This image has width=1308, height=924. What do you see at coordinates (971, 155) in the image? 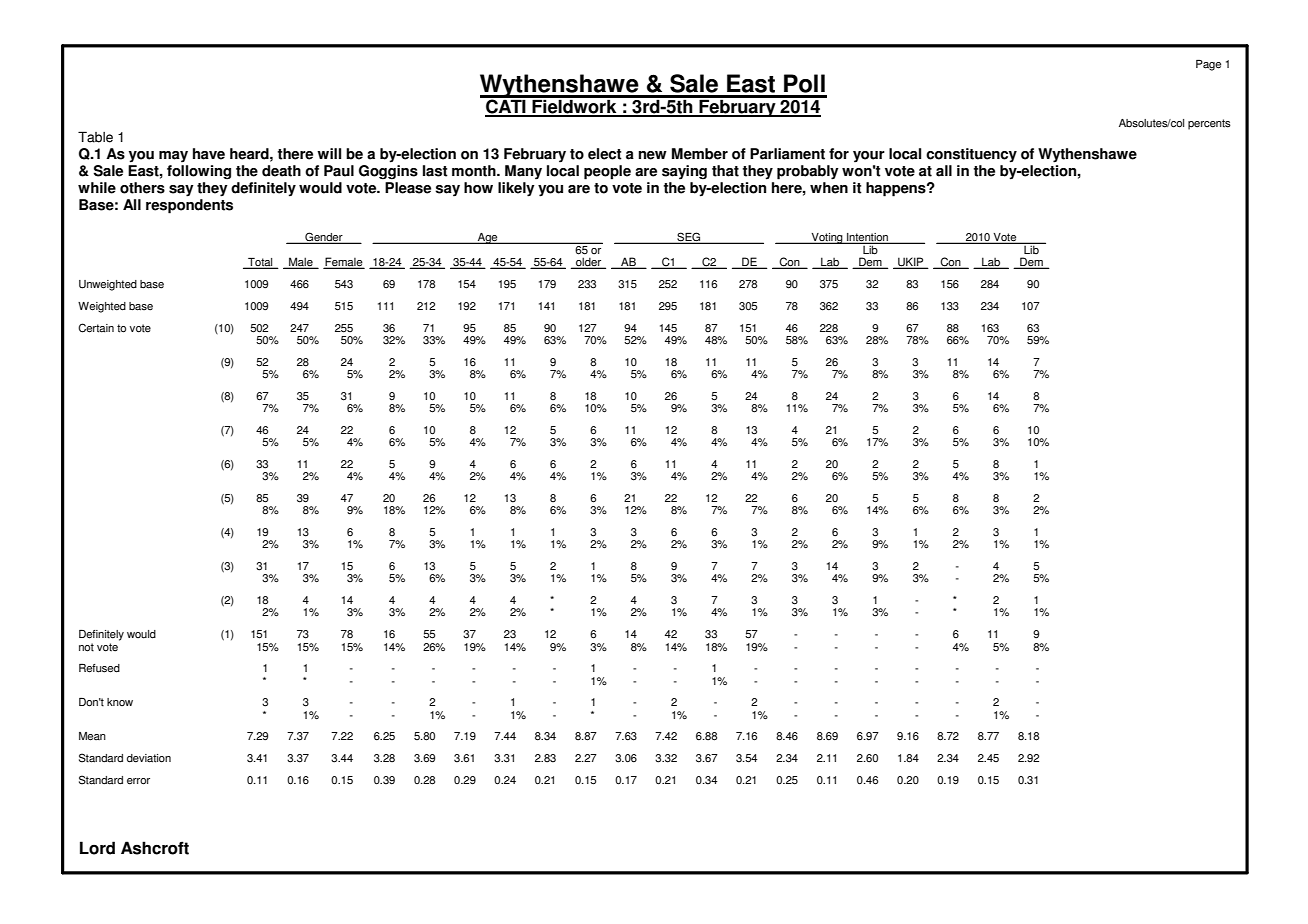
I see `constituency` at bounding box center [971, 155].
